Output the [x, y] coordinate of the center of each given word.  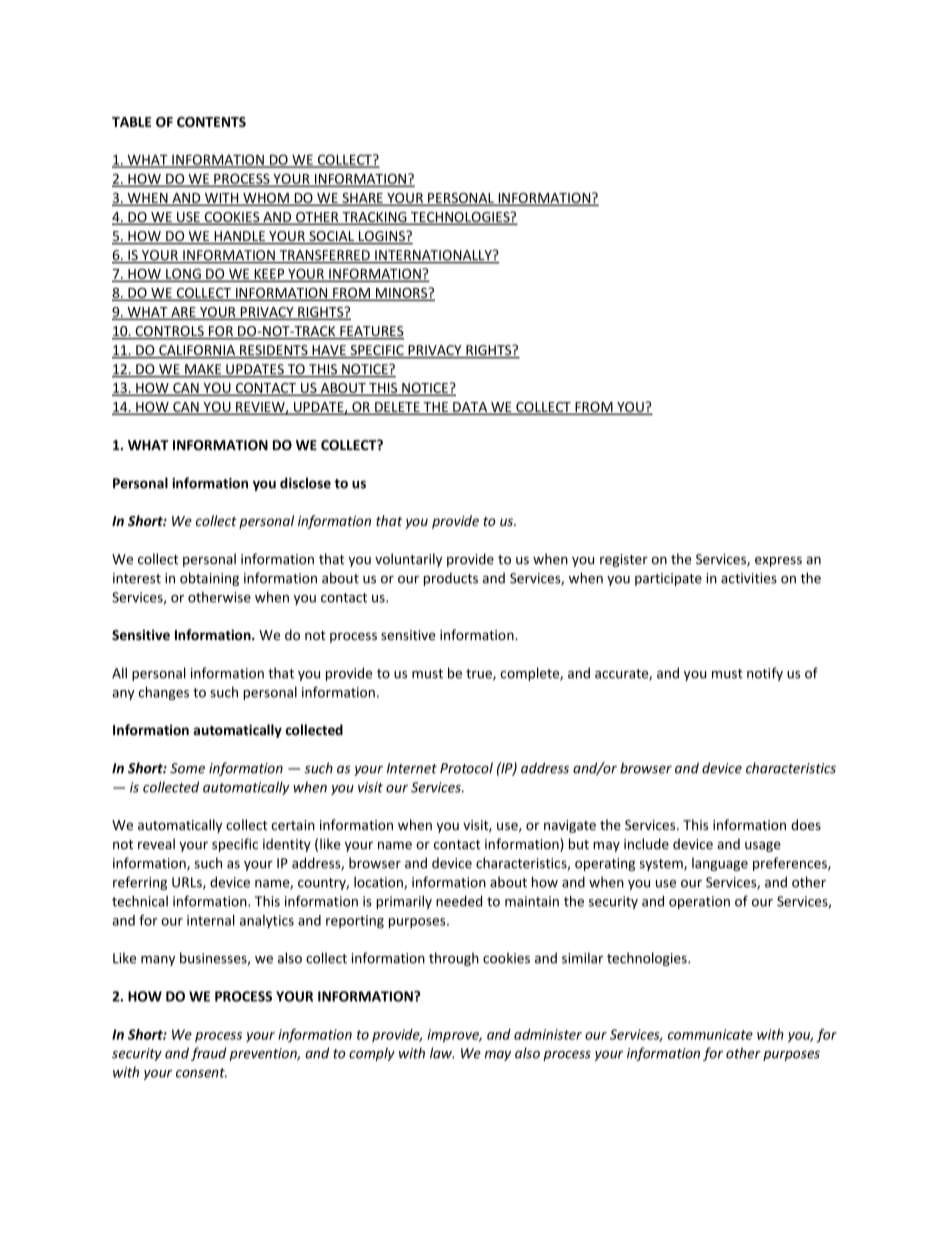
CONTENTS [211, 122]
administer [548, 1034]
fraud [208, 1054]
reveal [156, 844]
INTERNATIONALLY [433, 256]
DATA [470, 408]
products [451, 579]
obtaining [209, 579]
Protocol [466, 768]
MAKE [203, 370]
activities [749, 578]
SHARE [362, 199]
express [778, 561]
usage [763, 846]
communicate [710, 1034]
